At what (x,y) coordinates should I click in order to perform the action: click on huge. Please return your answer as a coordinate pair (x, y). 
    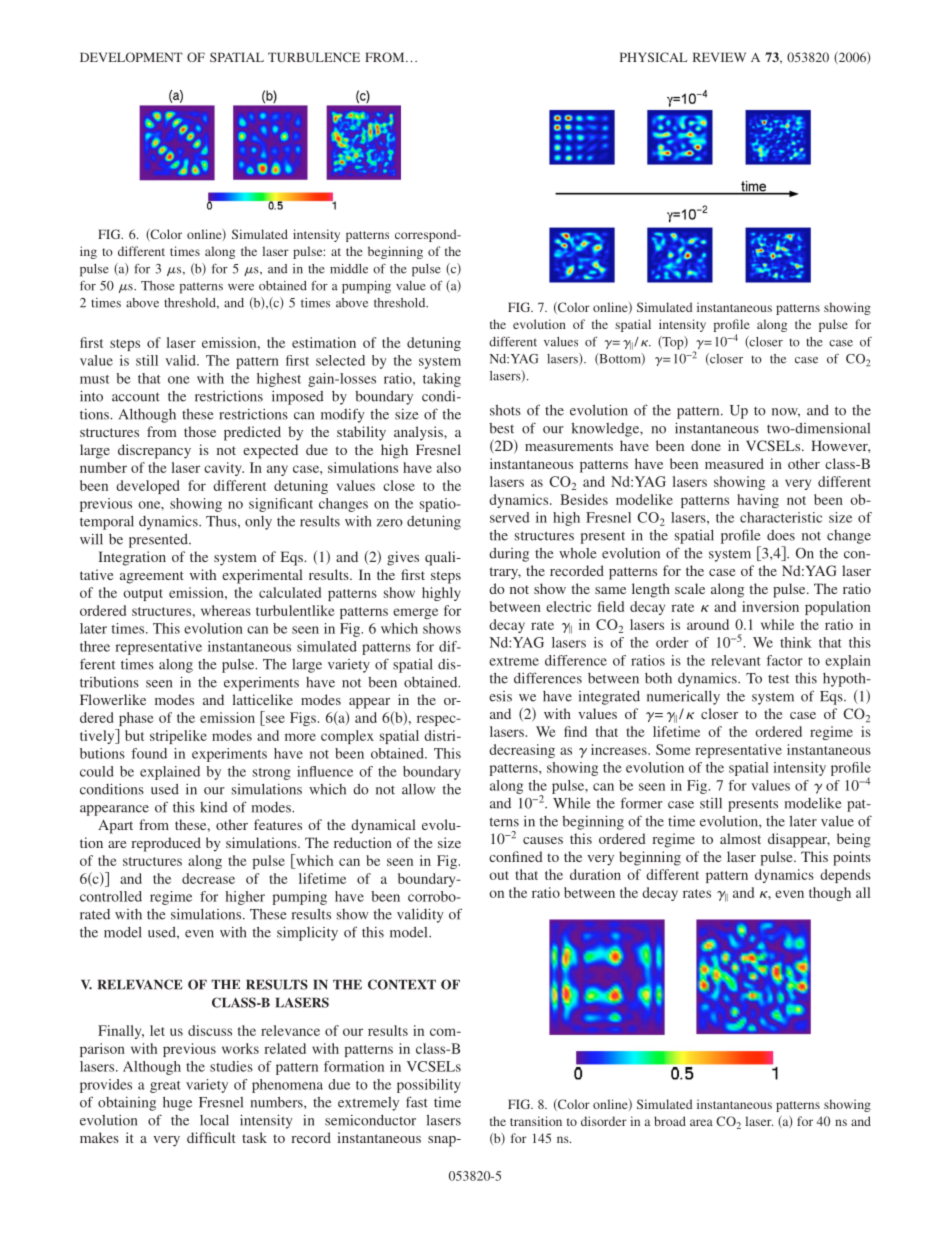
    Looking at the image, I should click on (177, 1103).
